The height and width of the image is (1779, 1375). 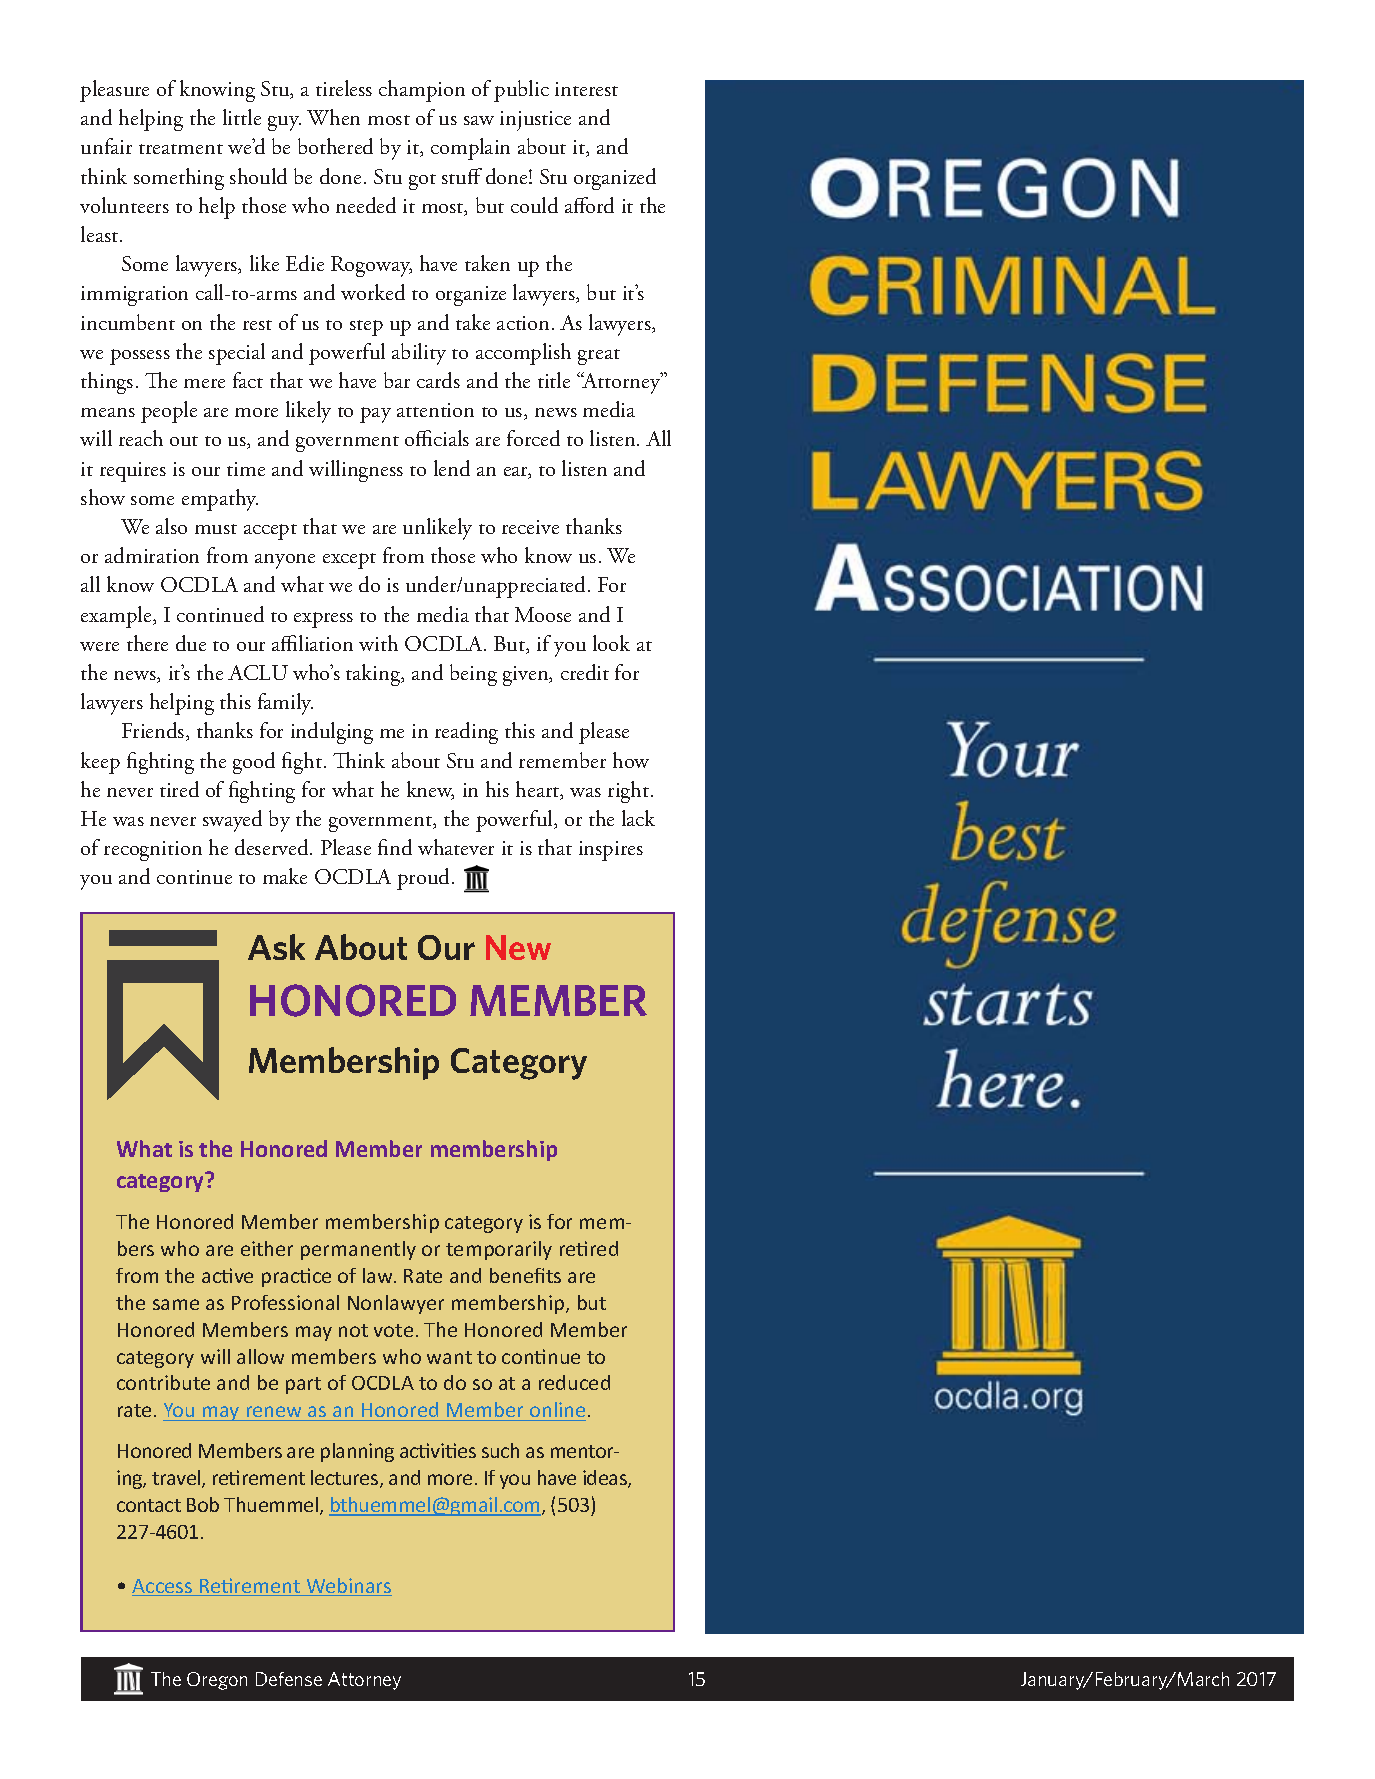 What do you see at coordinates (333, 117) in the image?
I see `When` at bounding box center [333, 117].
